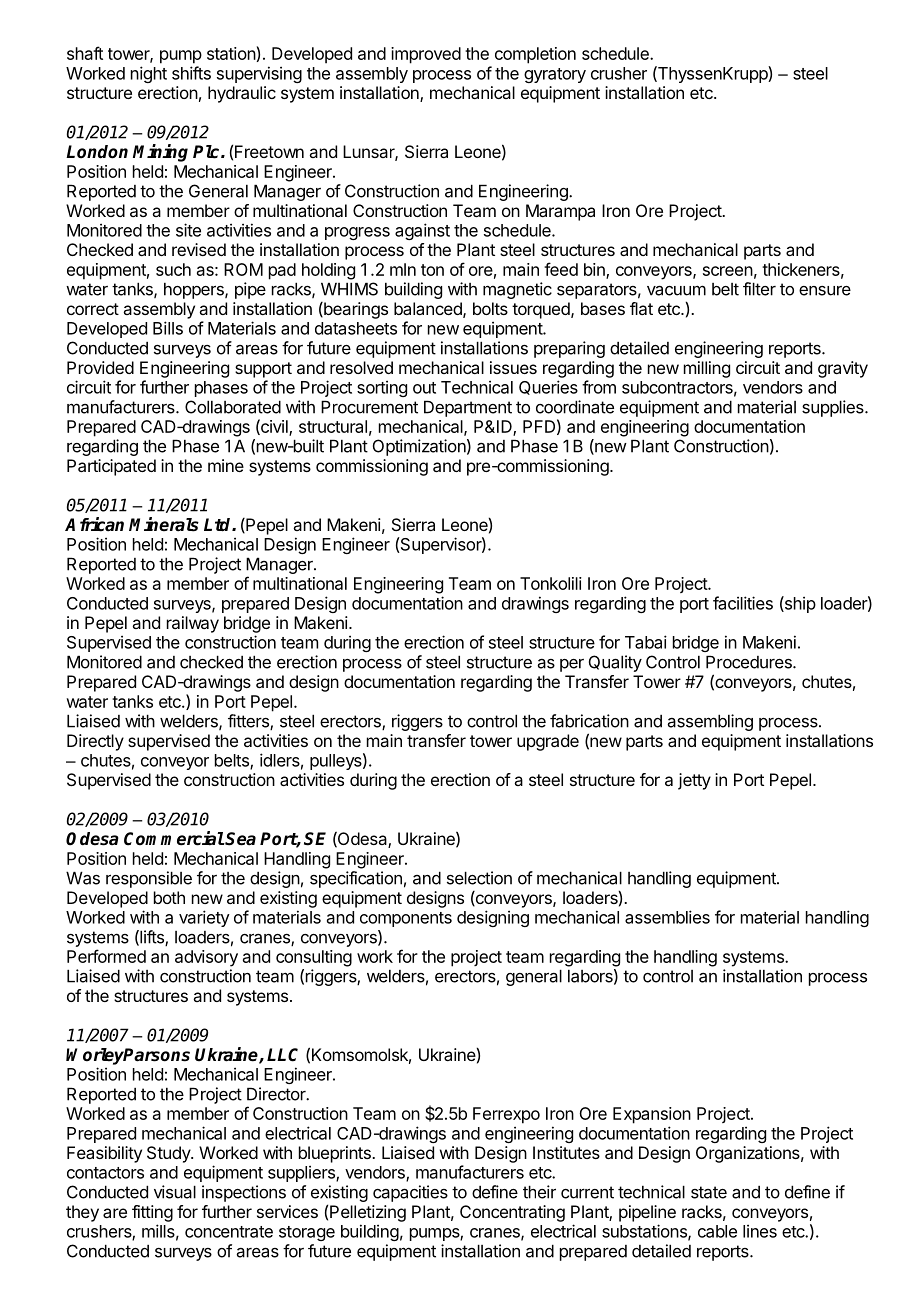 This screenshot has height=1308, width=924. What do you see at coordinates (168, 328) in the screenshot?
I see `Bills` at bounding box center [168, 328].
